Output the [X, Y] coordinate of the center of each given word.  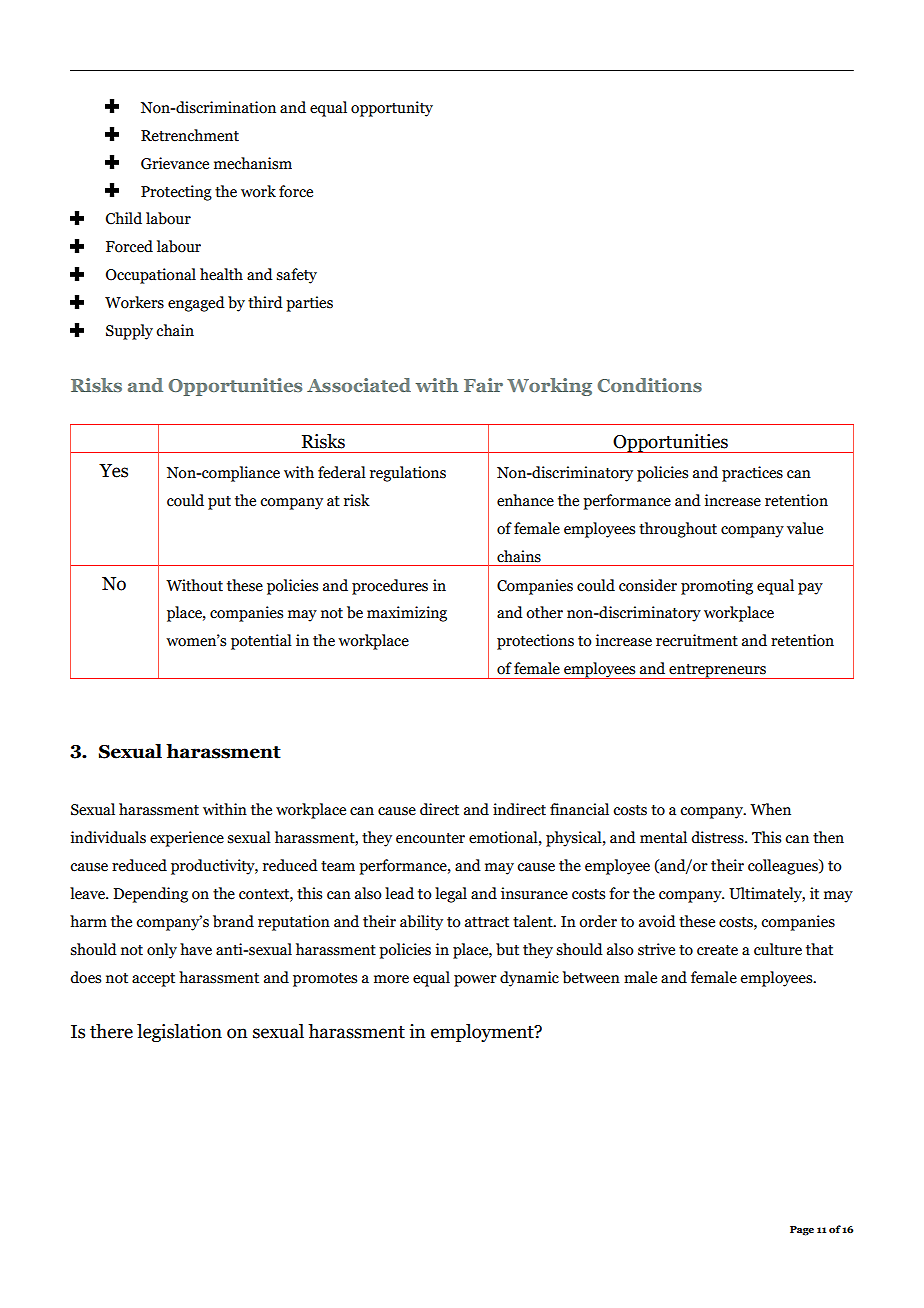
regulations [408, 474]
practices [752, 474]
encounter [430, 838]
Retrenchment [190, 135]
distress [718, 837]
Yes [113, 471]
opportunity [392, 109]
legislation [179, 1033]
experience [187, 839]
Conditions [649, 385]
